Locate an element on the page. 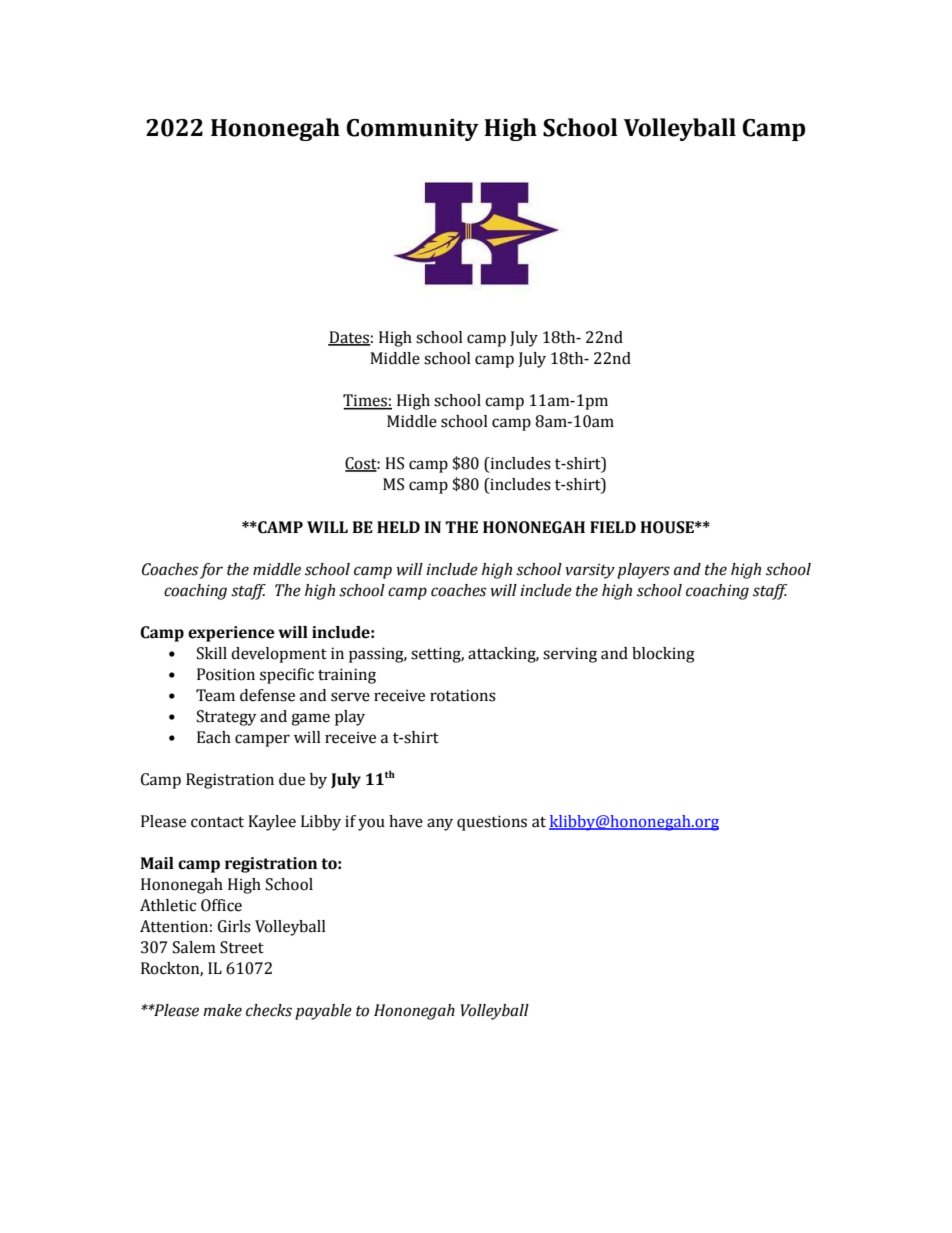 This document has width=952, height=1233. varsity is located at coordinates (590, 571).
